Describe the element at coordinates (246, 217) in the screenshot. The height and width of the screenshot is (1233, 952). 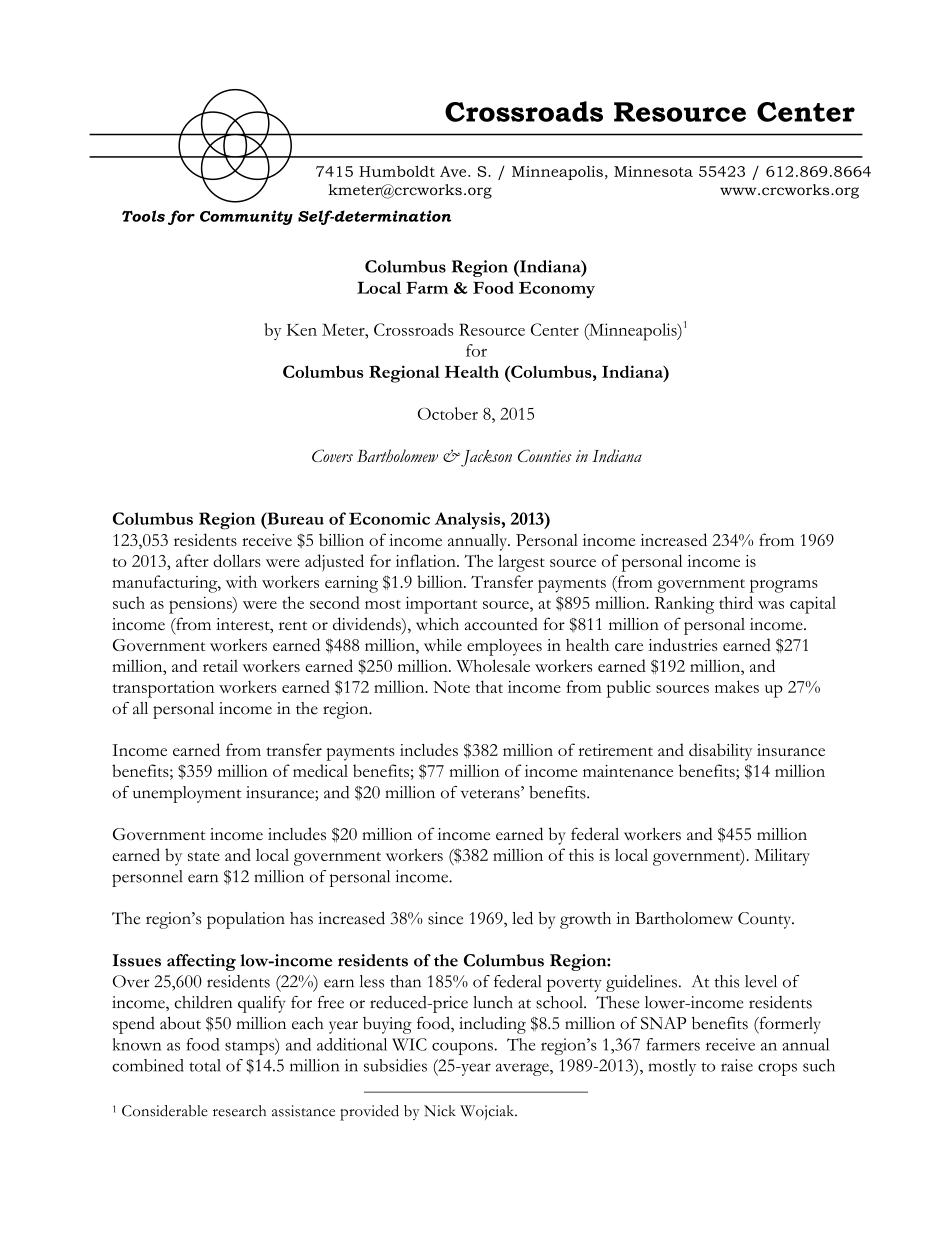
I see `Community` at that location.
